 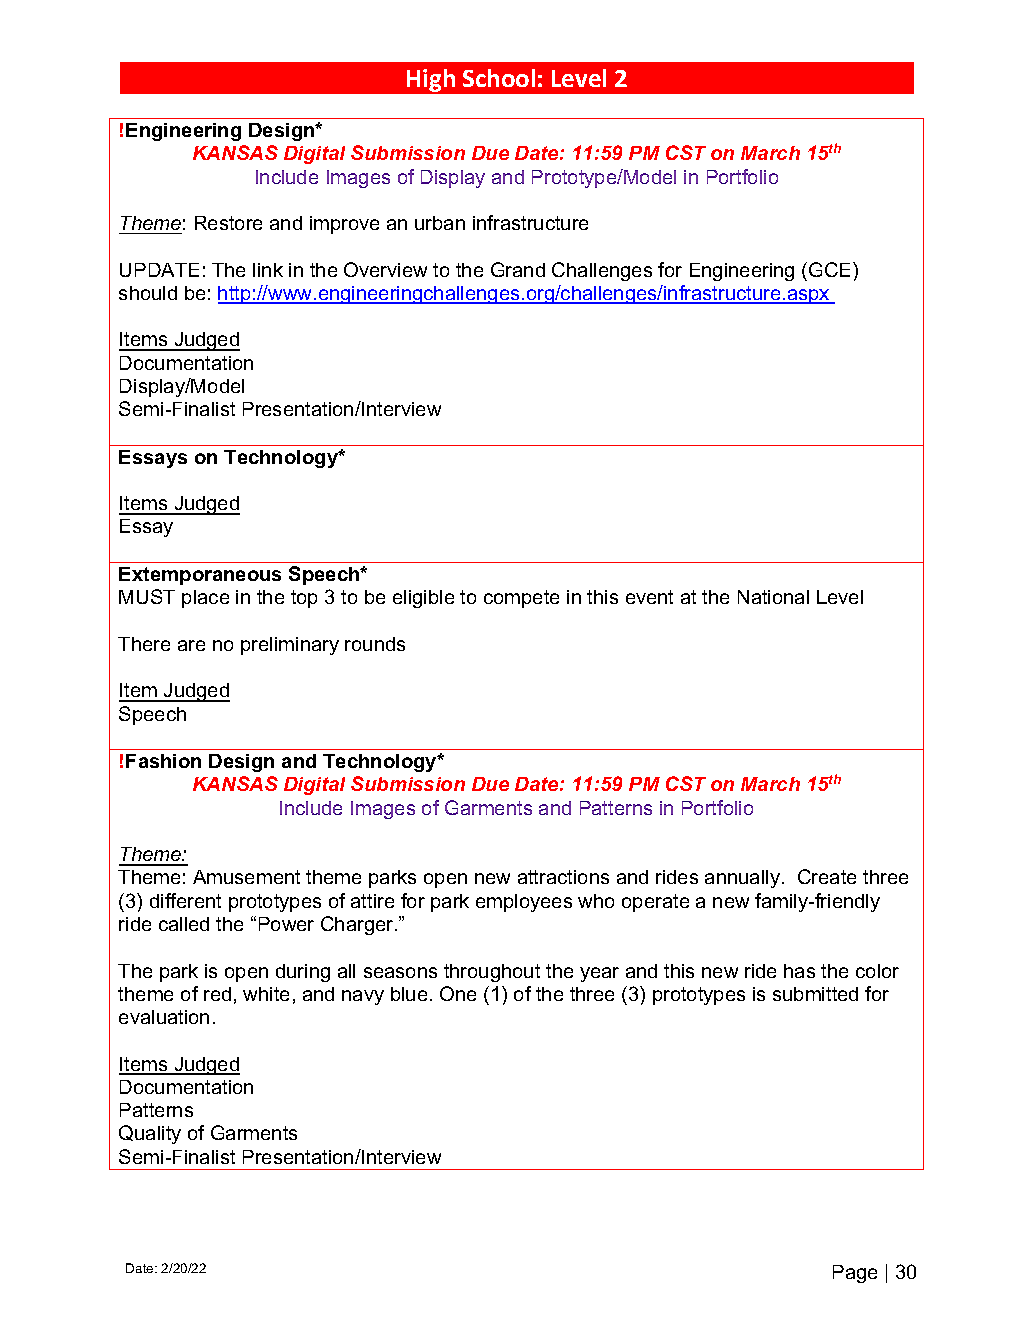 What do you see at coordinates (228, 223) in the screenshot?
I see `Restore` at bounding box center [228, 223].
